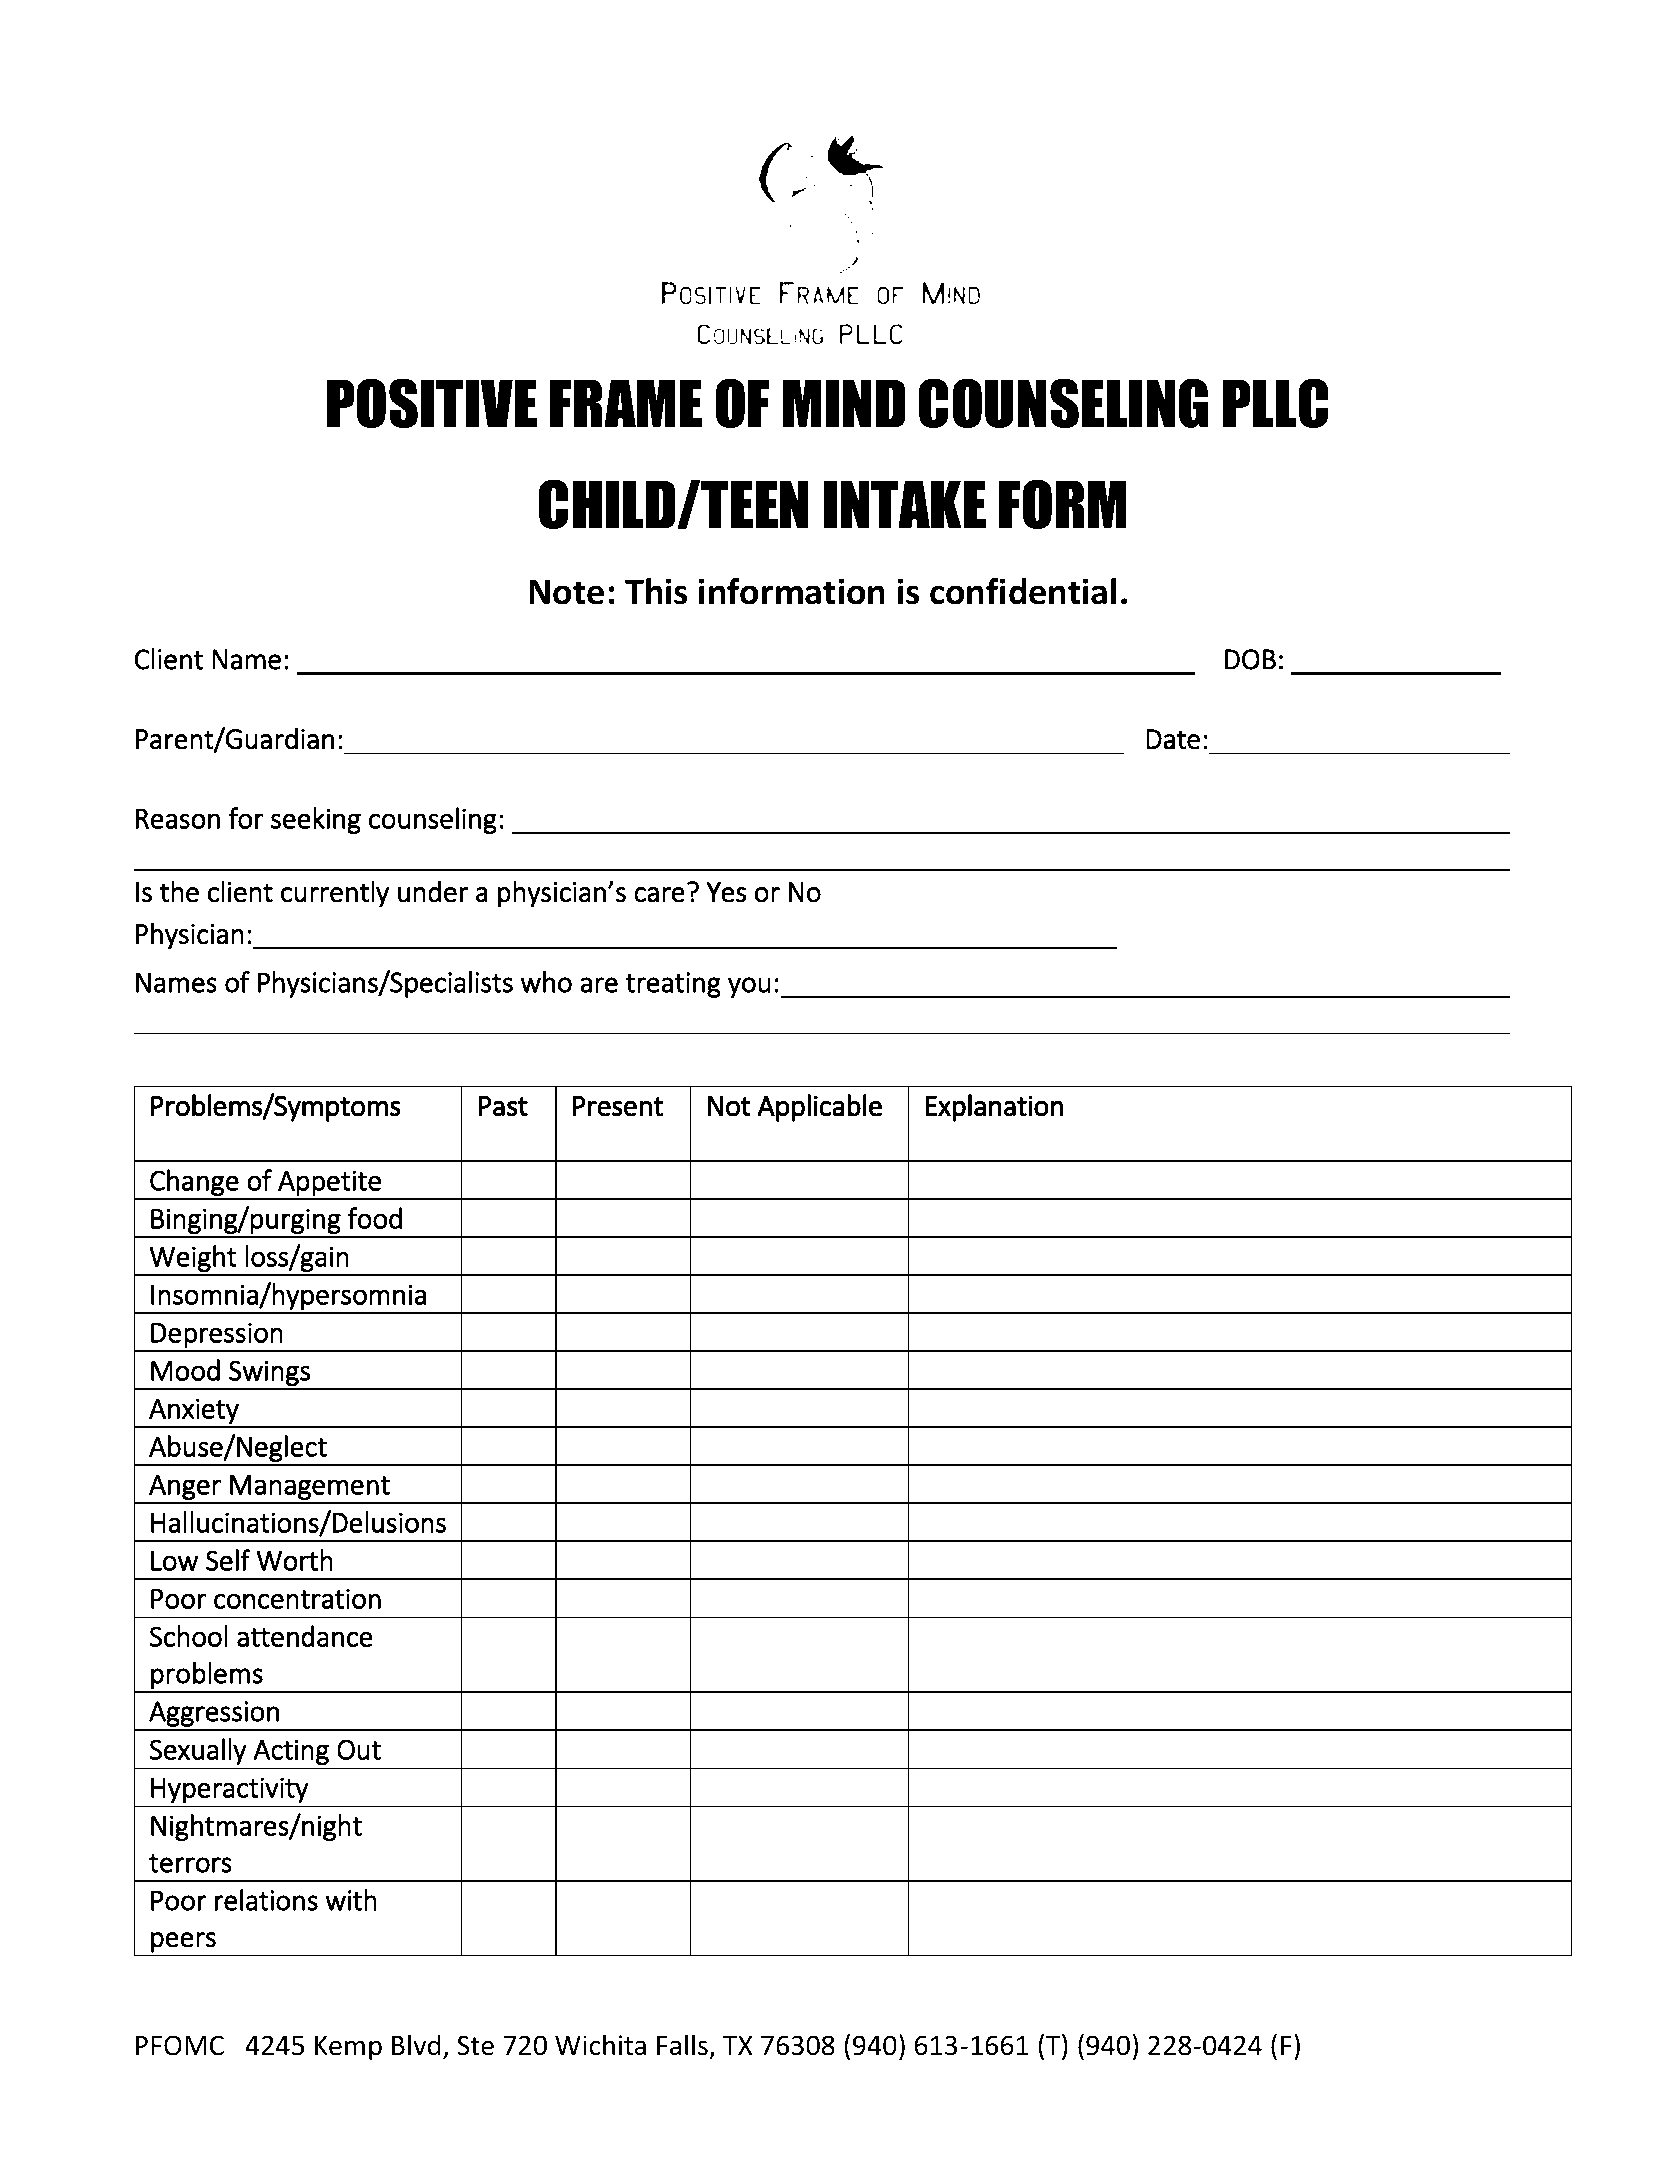 The image size is (1671, 2162). I want to click on you, so click(749, 987).
